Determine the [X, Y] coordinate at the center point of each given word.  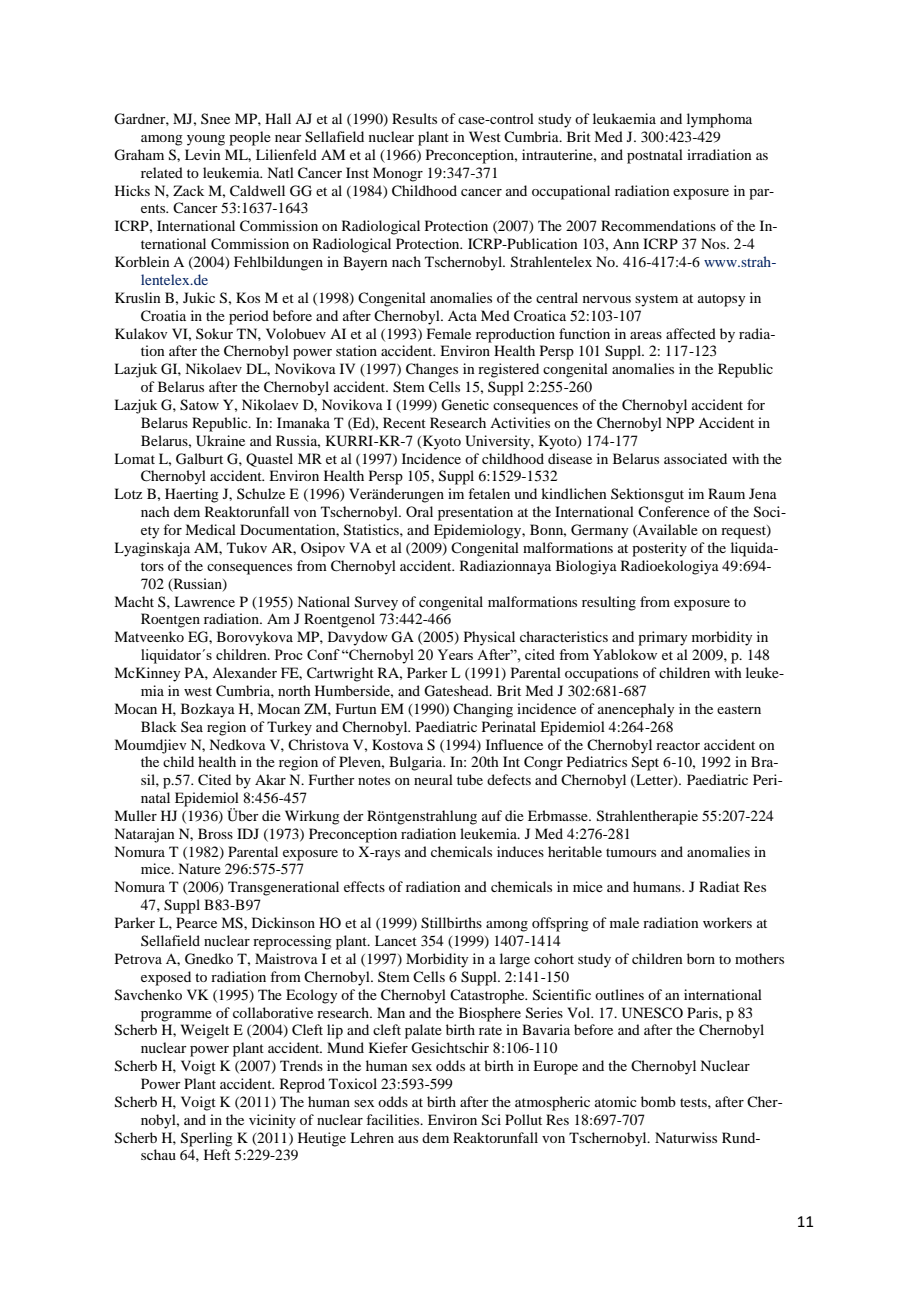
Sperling [207, 1139]
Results [414, 118]
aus [408, 1139]
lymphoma [719, 120]
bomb [658, 1101]
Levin [203, 154]
